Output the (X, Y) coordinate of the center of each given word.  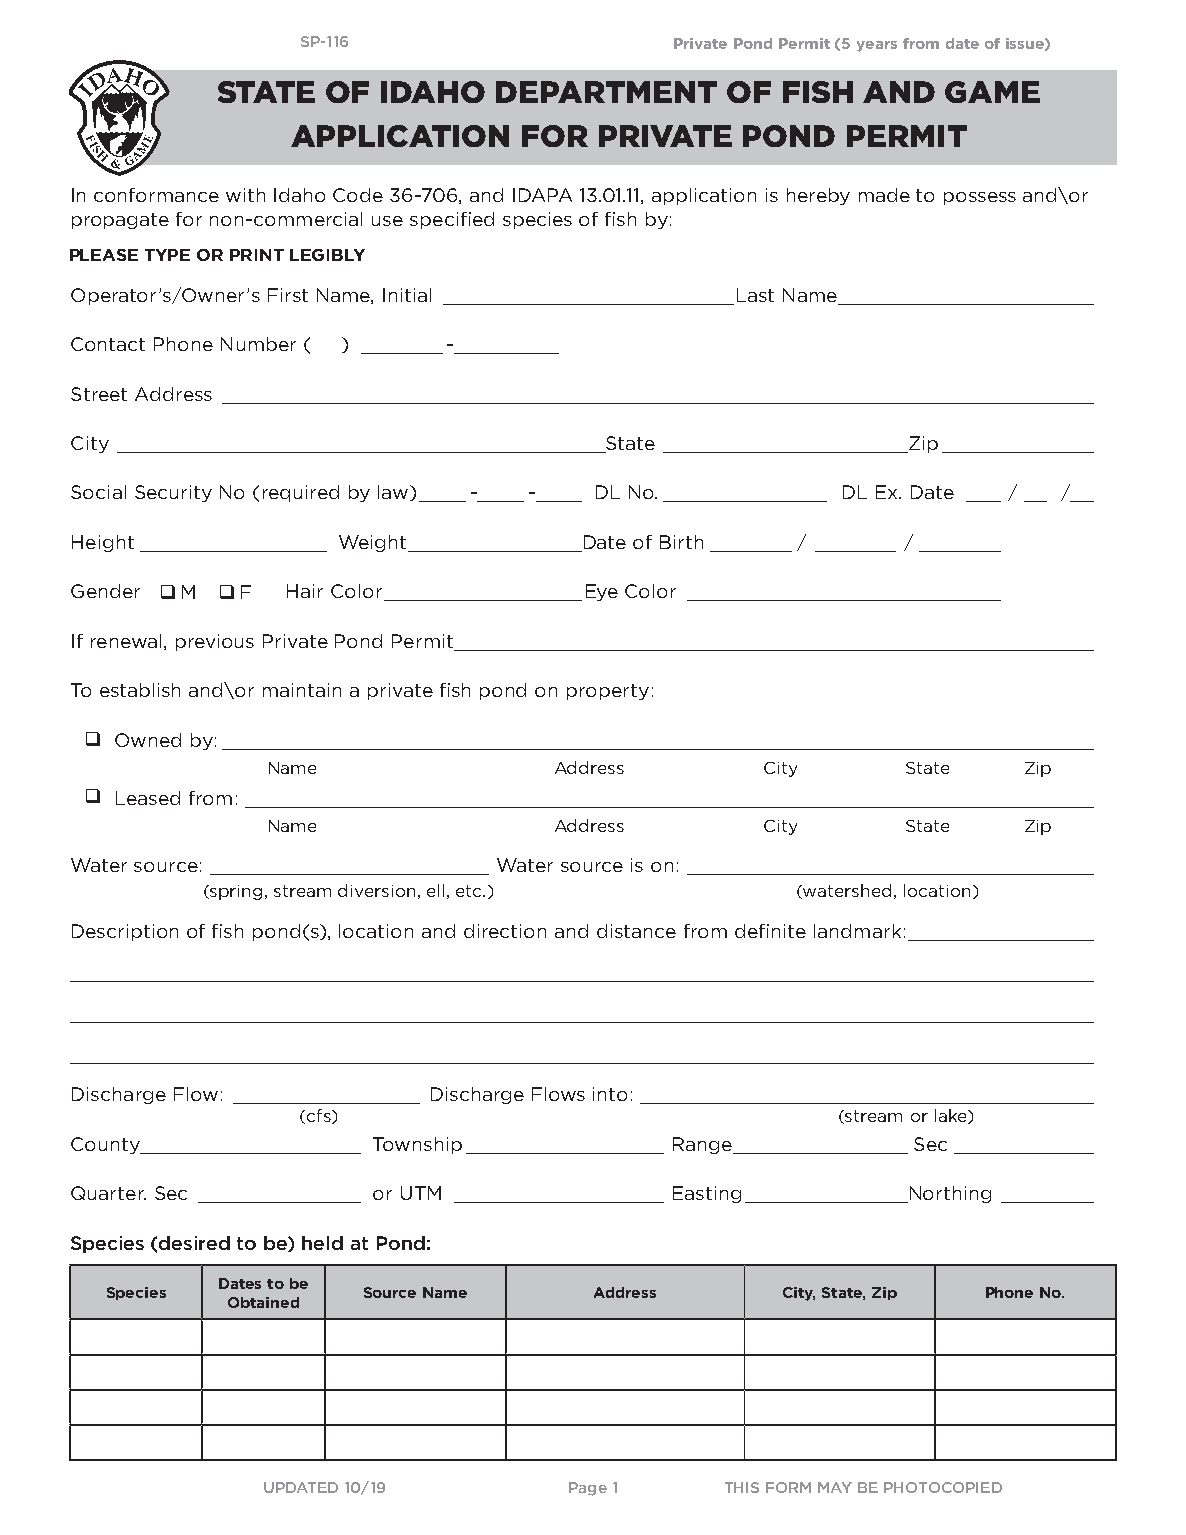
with (245, 195)
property (608, 692)
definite (770, 931)
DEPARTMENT (606, 92)
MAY (835, 1487)
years (877, 46)
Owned (148, 740)
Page (588, 1489)
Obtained (263, 1302)
